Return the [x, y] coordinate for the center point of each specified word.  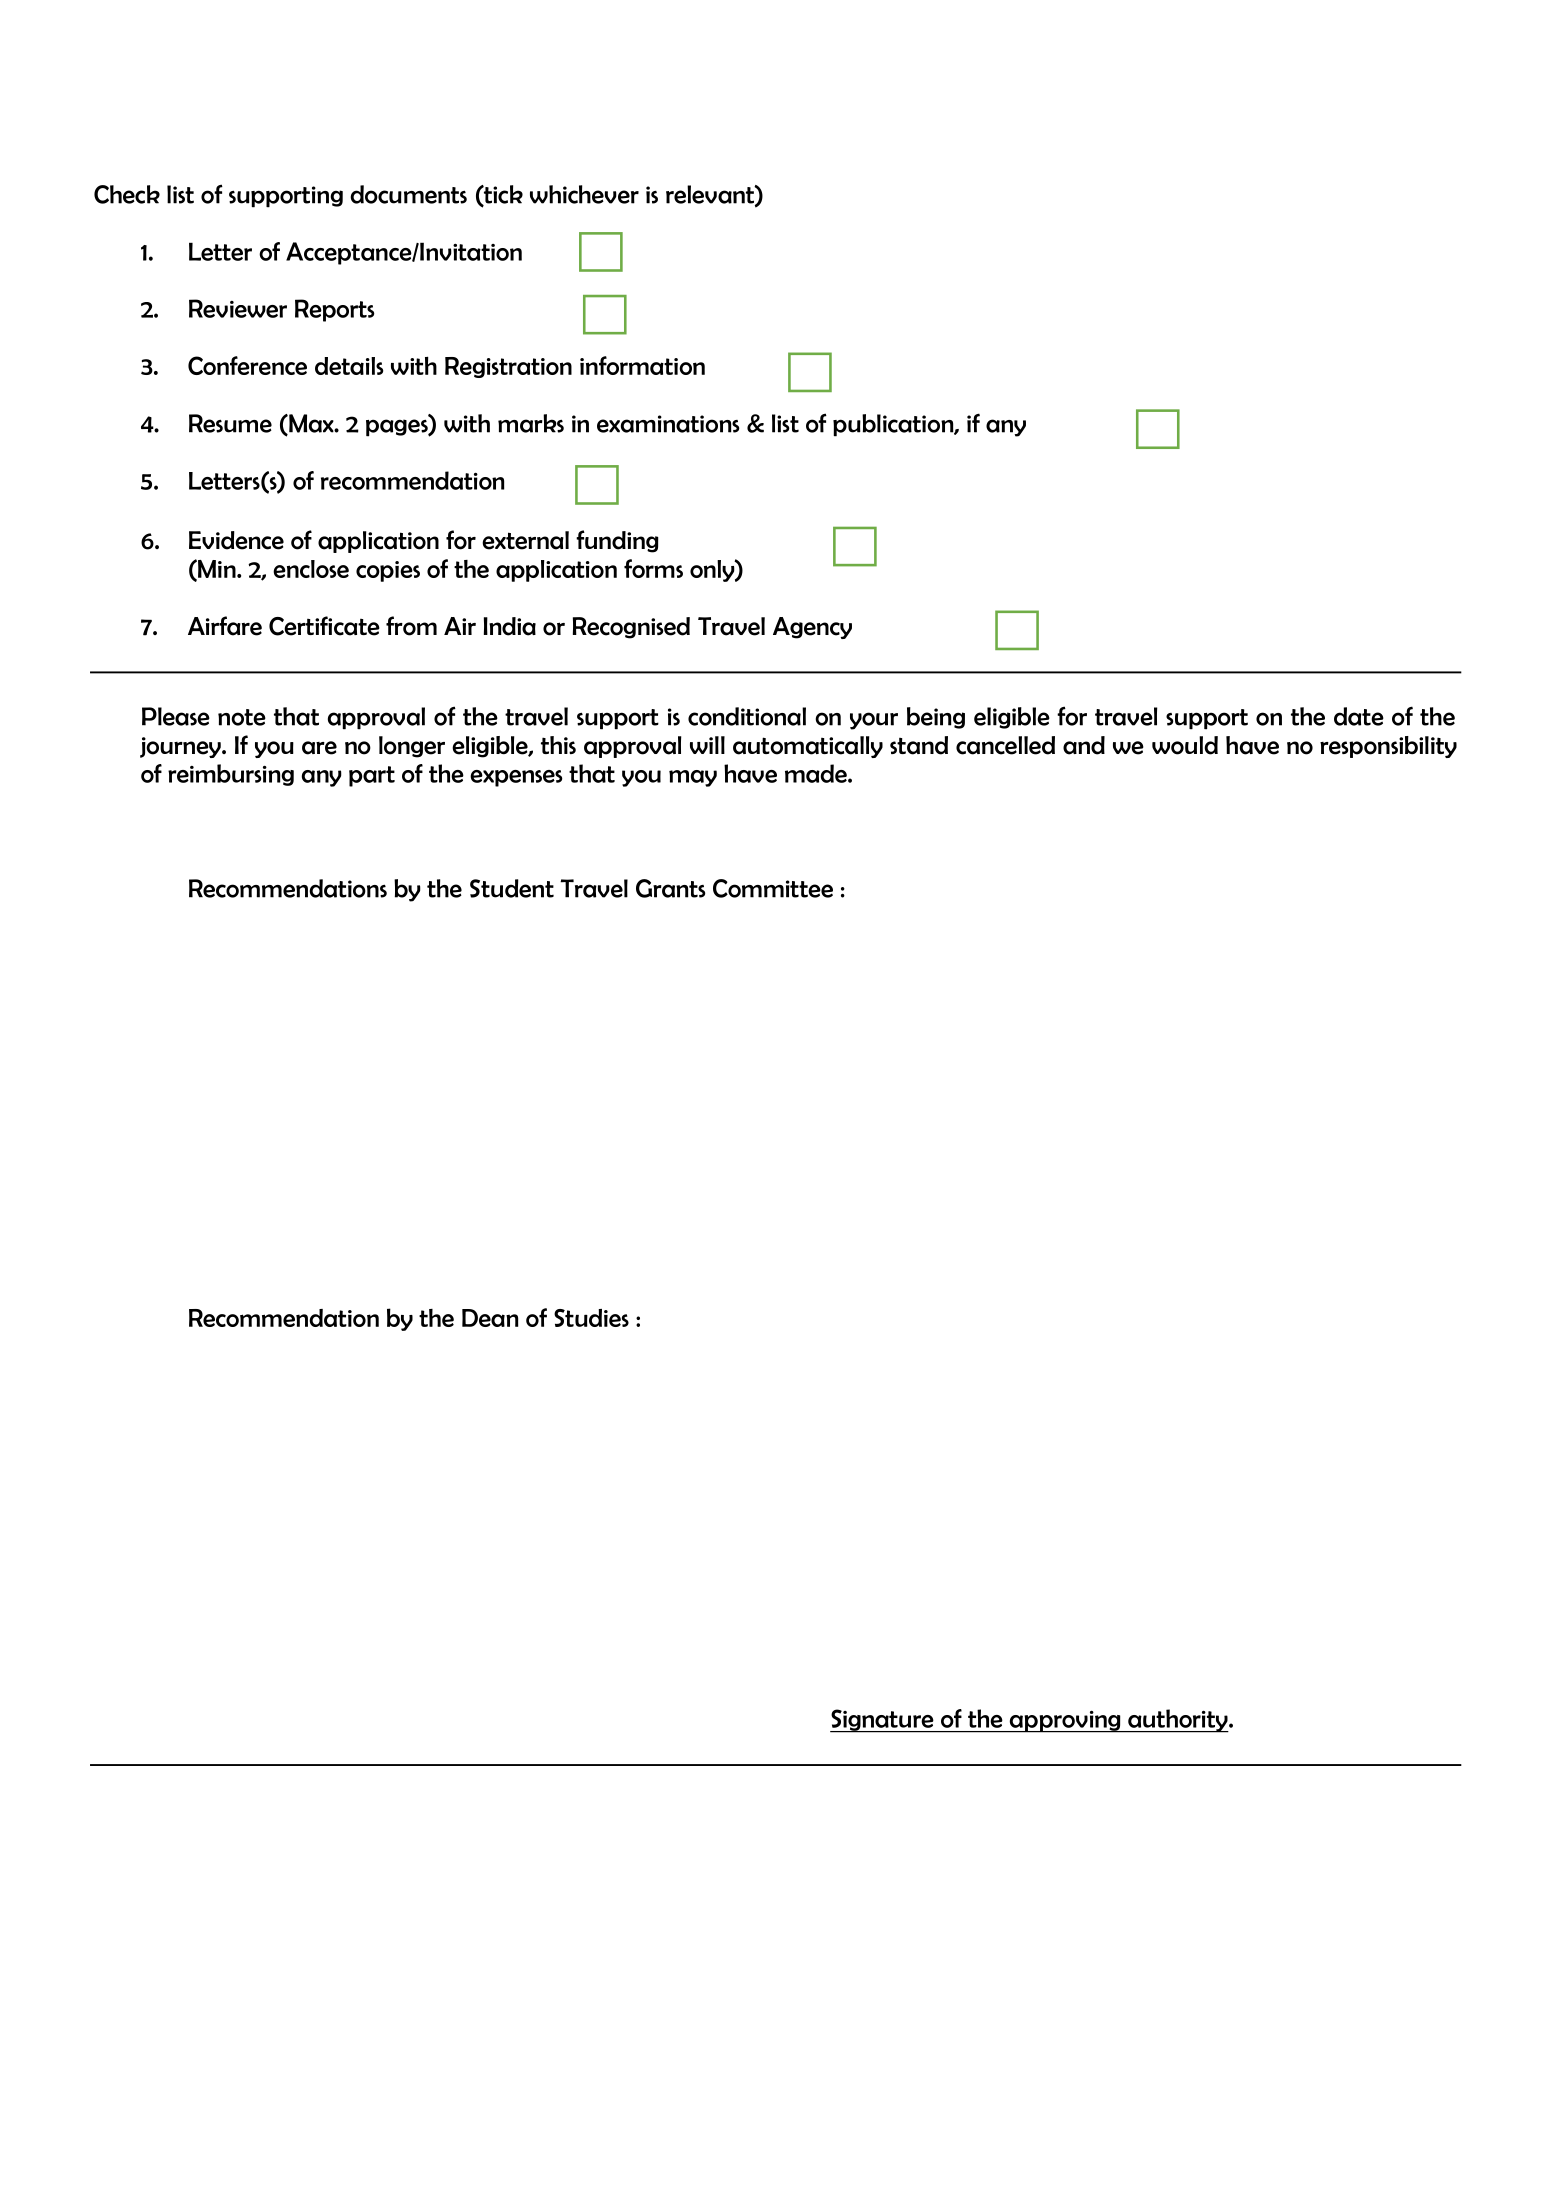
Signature [883, 1721]
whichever [584, 194]
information [642, 365]
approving [1065, 1722]
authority [1178, 1721]
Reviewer [238, 308]
